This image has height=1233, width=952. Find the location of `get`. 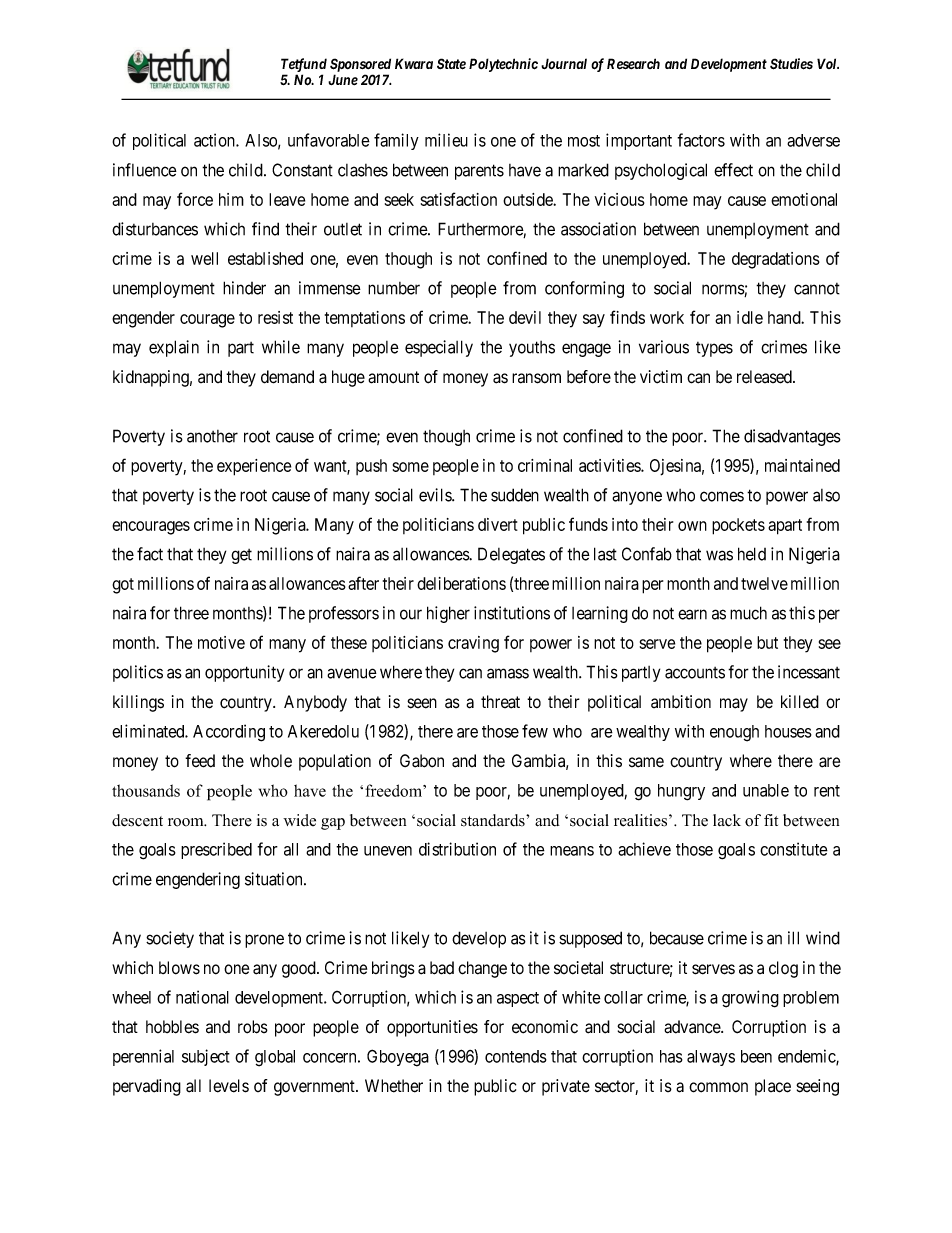

get is located at coordinates (241, 556).
